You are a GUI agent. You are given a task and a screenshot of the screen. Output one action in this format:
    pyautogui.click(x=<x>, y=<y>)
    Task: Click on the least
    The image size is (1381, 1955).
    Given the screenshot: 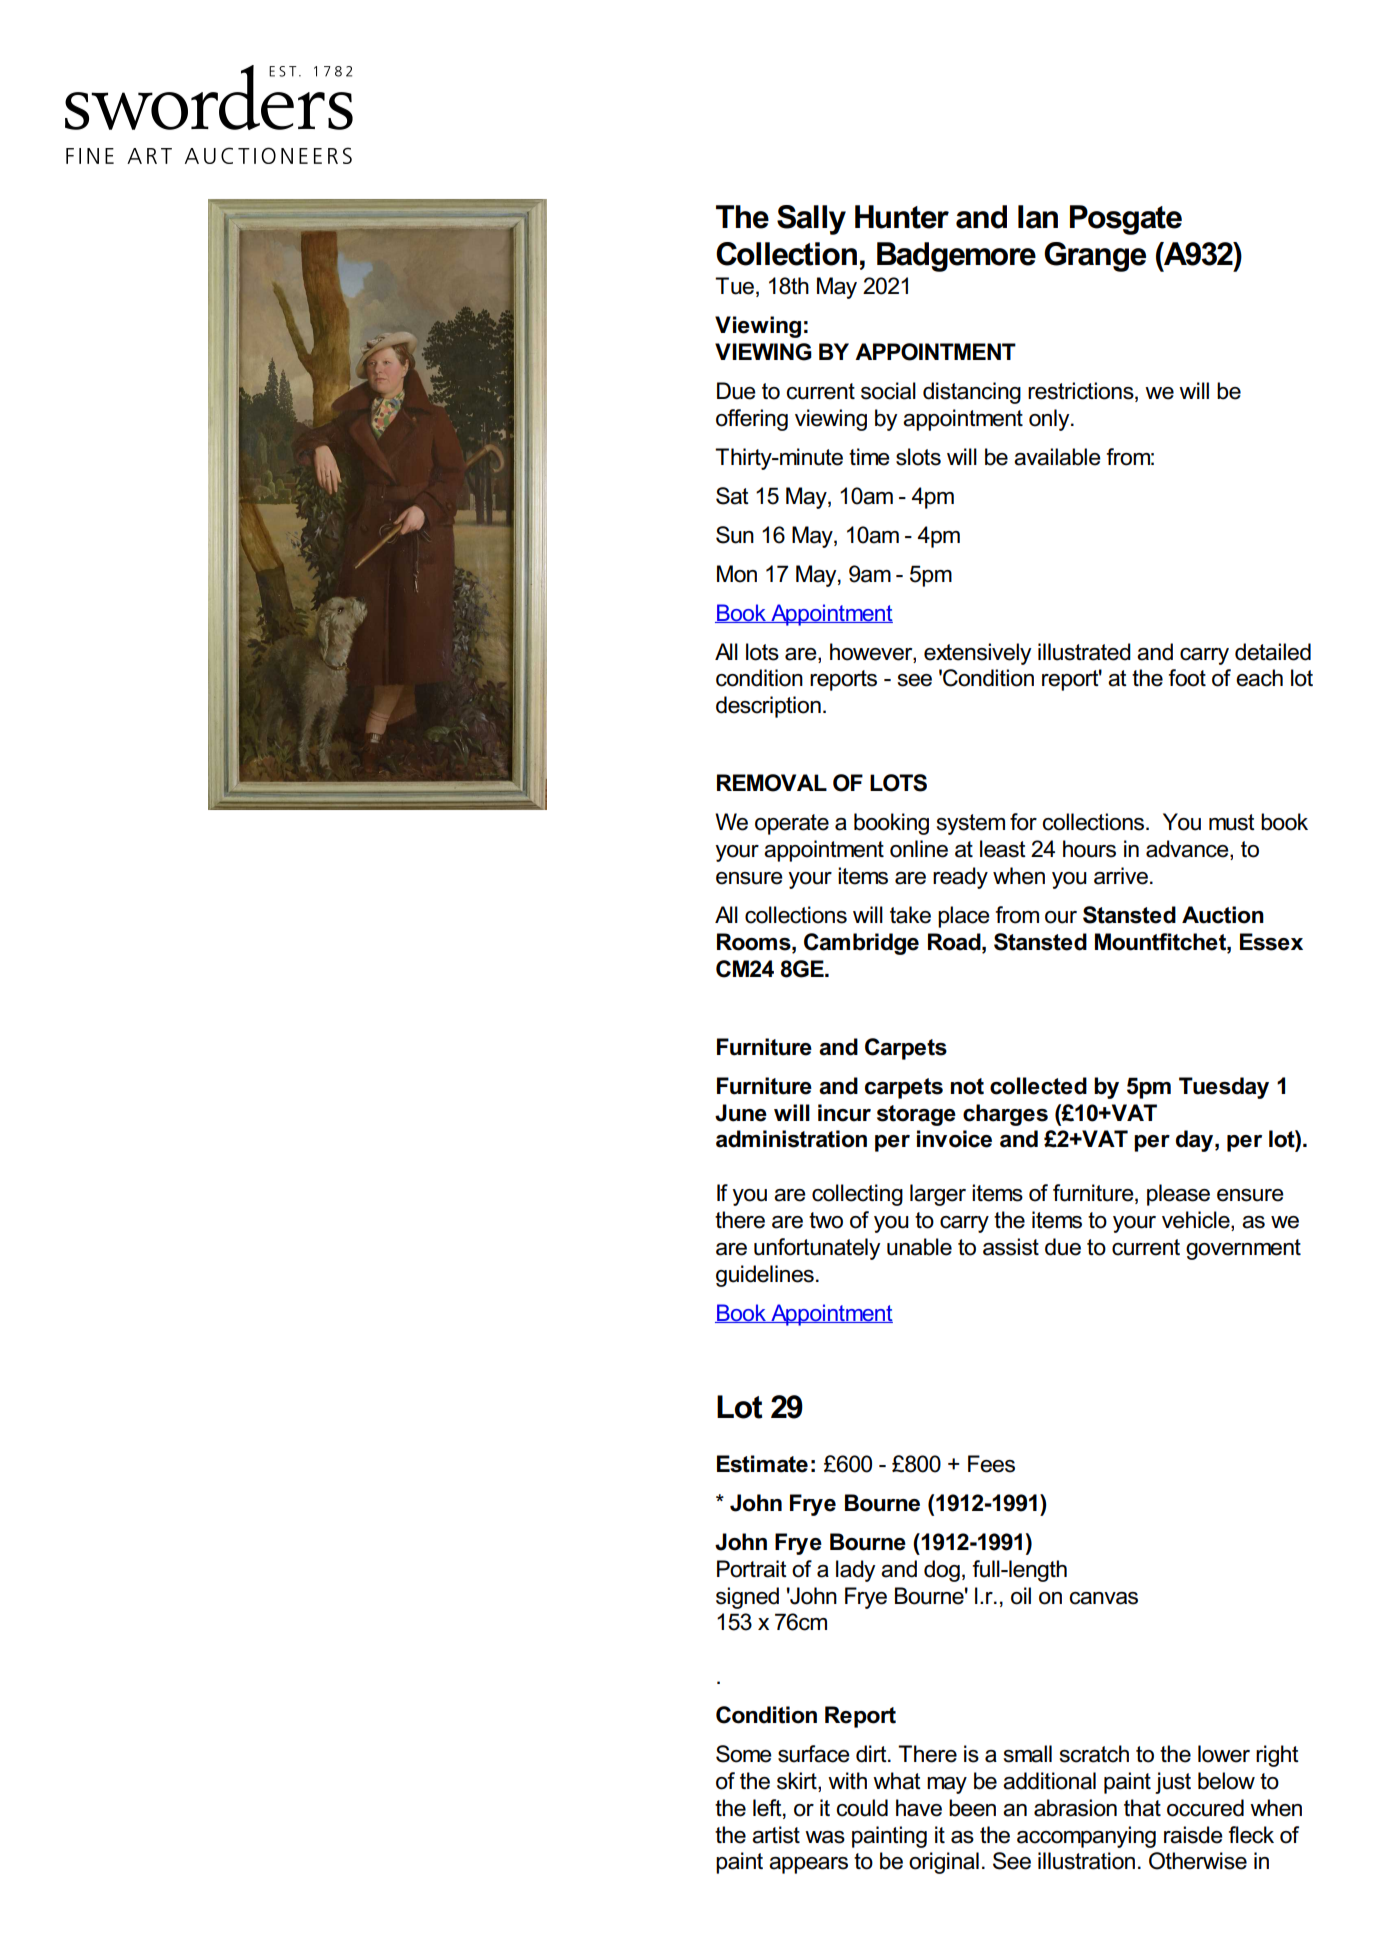 What is the action you would take?
    pyautogui.click(x=1003, y=849)
